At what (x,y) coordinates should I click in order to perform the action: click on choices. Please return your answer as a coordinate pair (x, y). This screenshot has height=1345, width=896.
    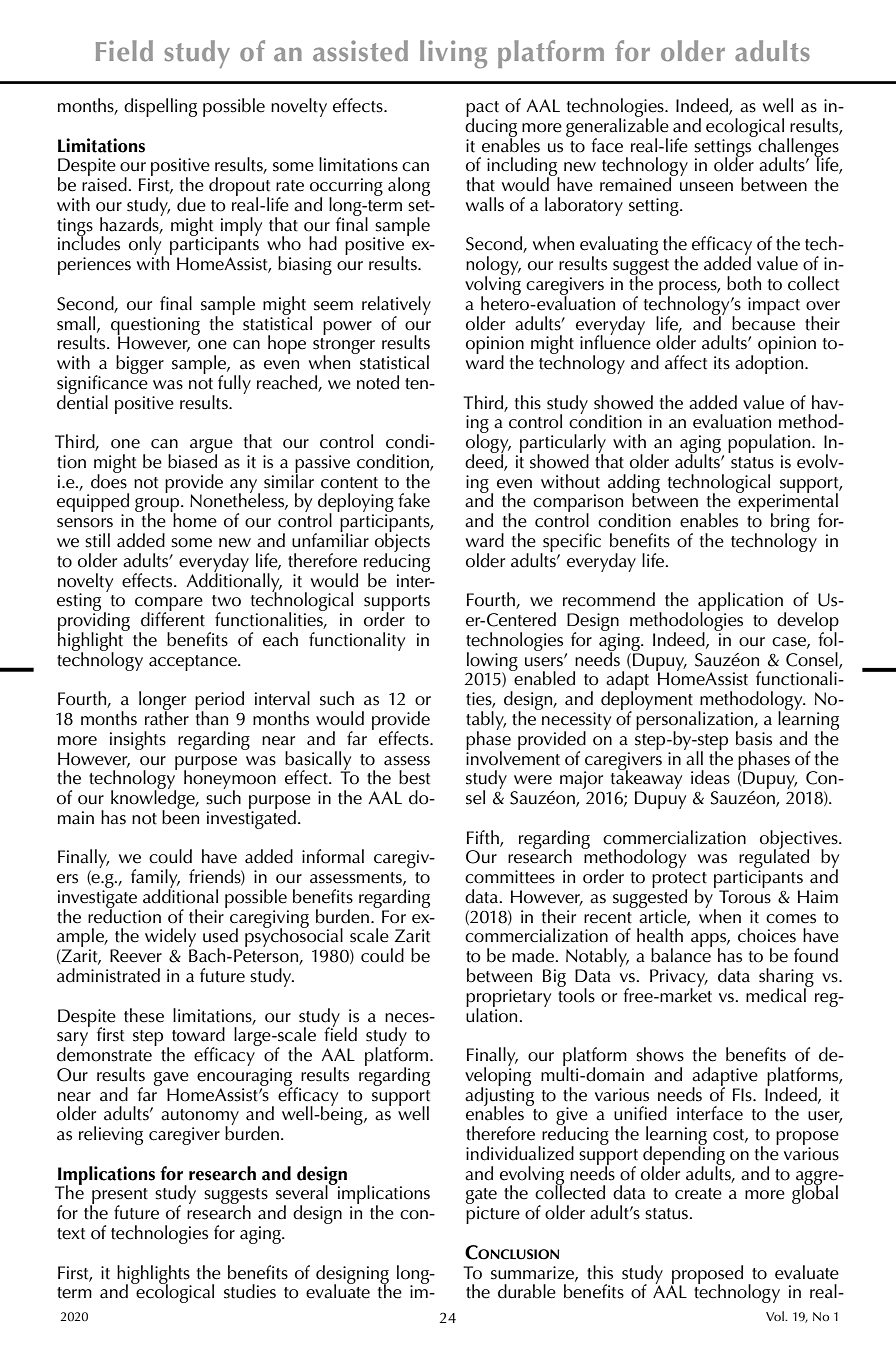
    Looking at the image, I should click on (767, 935).
